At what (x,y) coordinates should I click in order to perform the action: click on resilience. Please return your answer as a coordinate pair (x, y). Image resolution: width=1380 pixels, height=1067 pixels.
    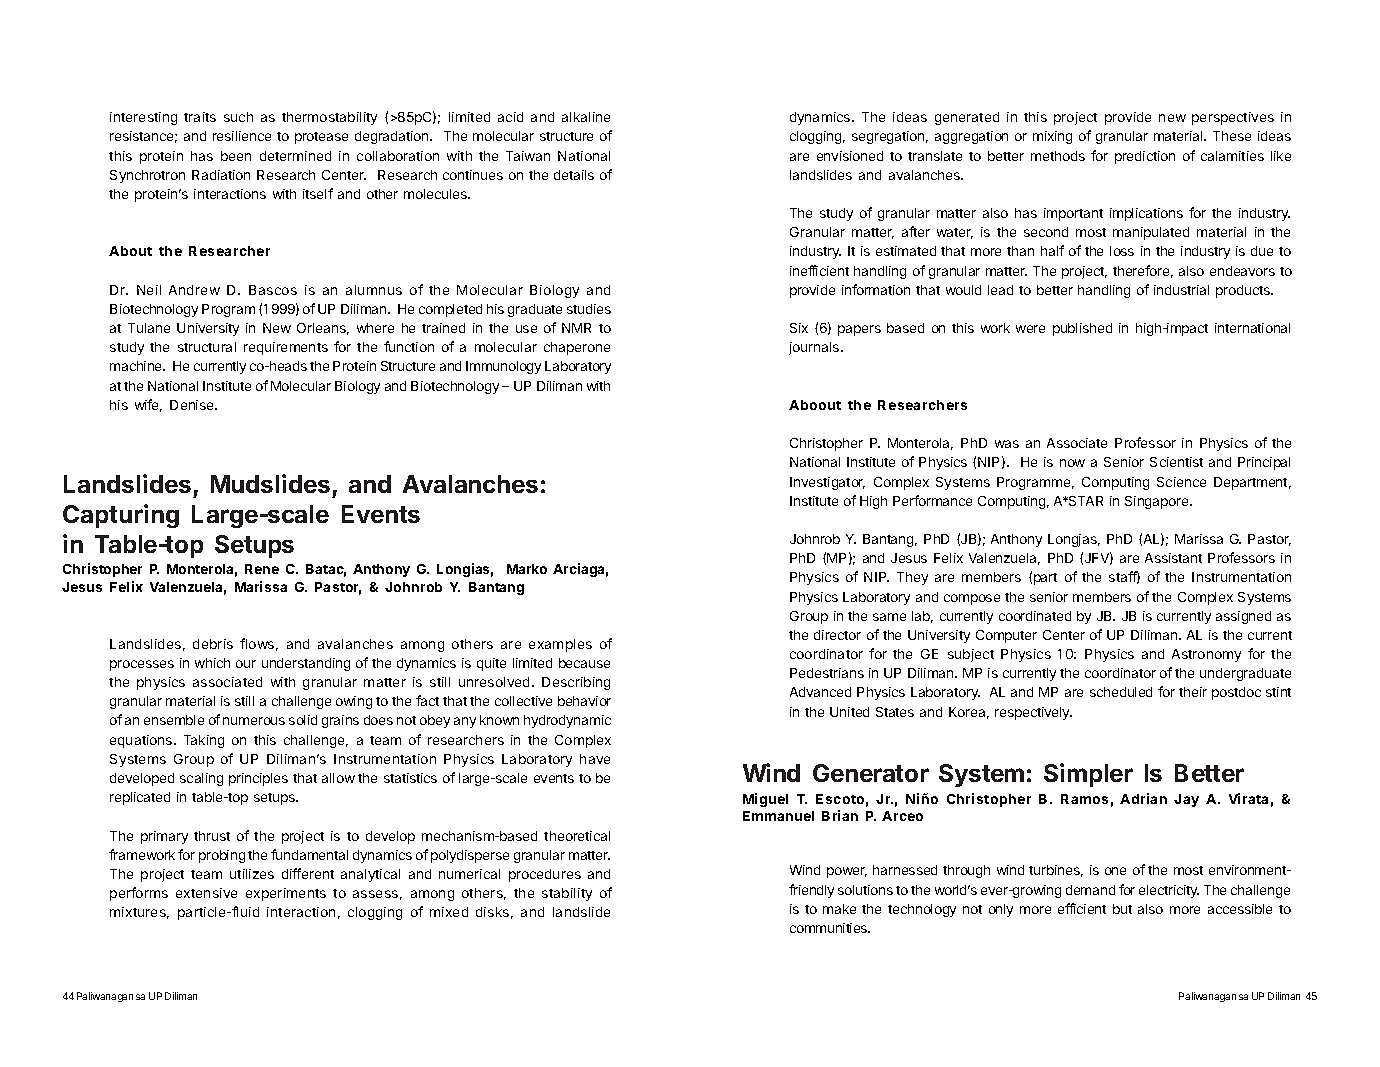
    Looking at the image, I should click on (242, 136).
